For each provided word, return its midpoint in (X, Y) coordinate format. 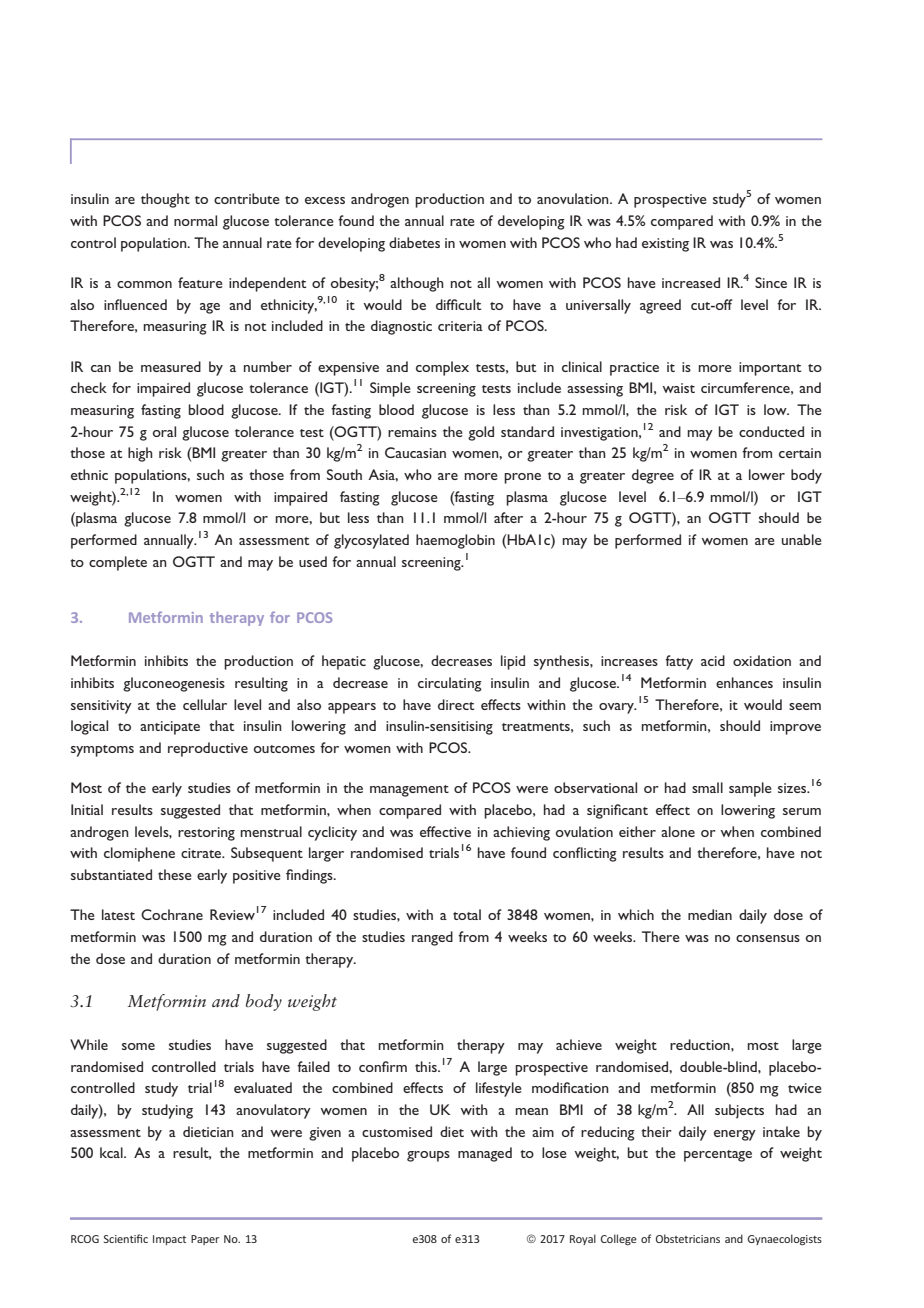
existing (665, 245)
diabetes (414, 242)
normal (195, 220)
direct (456, 704)
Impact (169, 1240)
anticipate (170, 728)
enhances (744, 682)
